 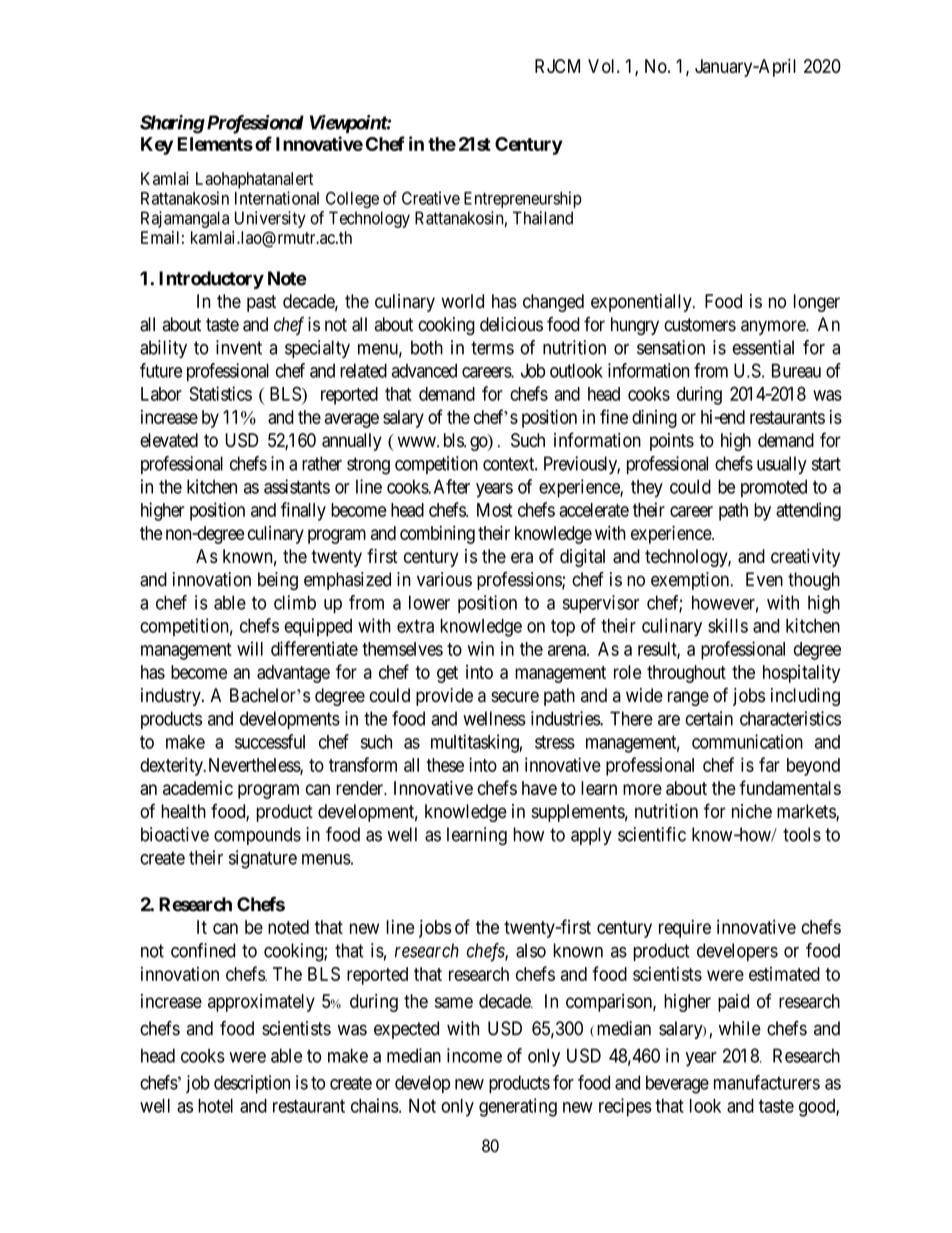 I want to click on win, so click(x=481, y=648).
